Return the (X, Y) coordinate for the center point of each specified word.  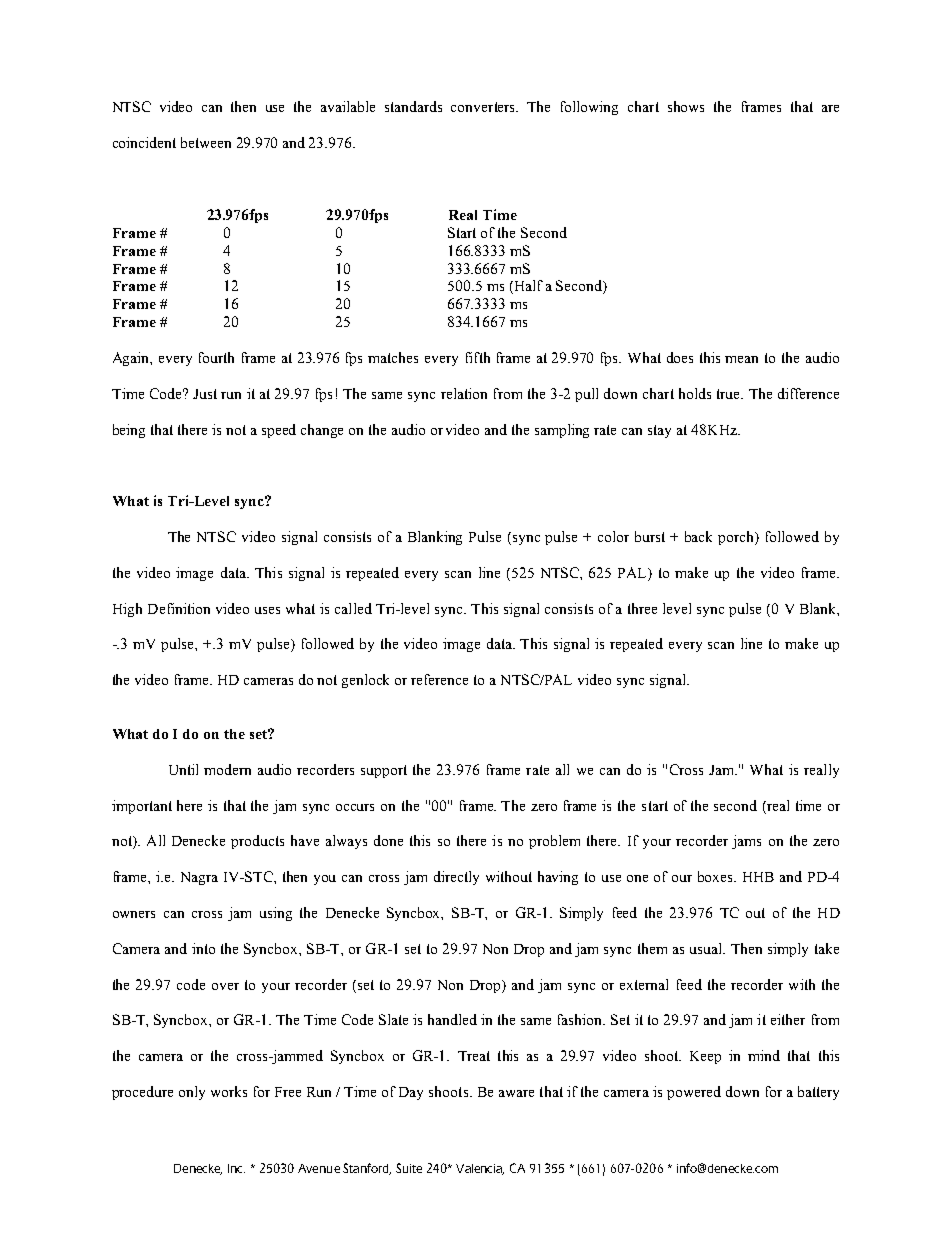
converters (484, 107)
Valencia (480, 1169)
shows (686, 106)
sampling (562, 431)
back (698, 536)
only (192, 1093)
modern (227, 769)
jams (746, 842)
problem (554, 842)
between (206, 142)
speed (279, 431)
